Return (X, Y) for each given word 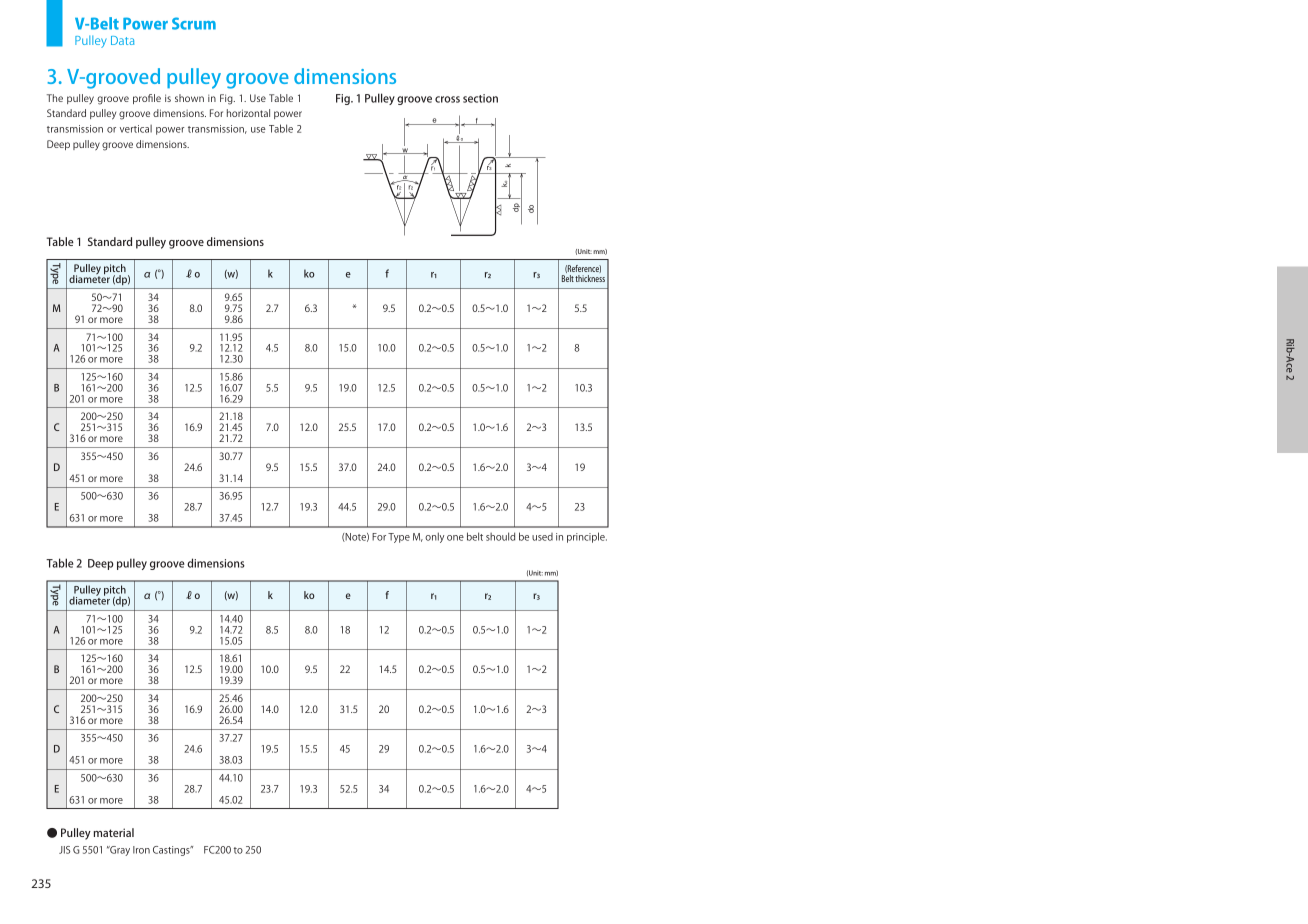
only (434, 537)
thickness (590, 278)
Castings (172, 851)
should (500, 536)
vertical (136, 129)
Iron (141, 850)
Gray (119, 851)
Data (122, 40)
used (542, 537)
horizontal (248, 113)
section (480, 98)
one (455, 538)
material (114, 832)
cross (447, 99)
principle (587, 537)
